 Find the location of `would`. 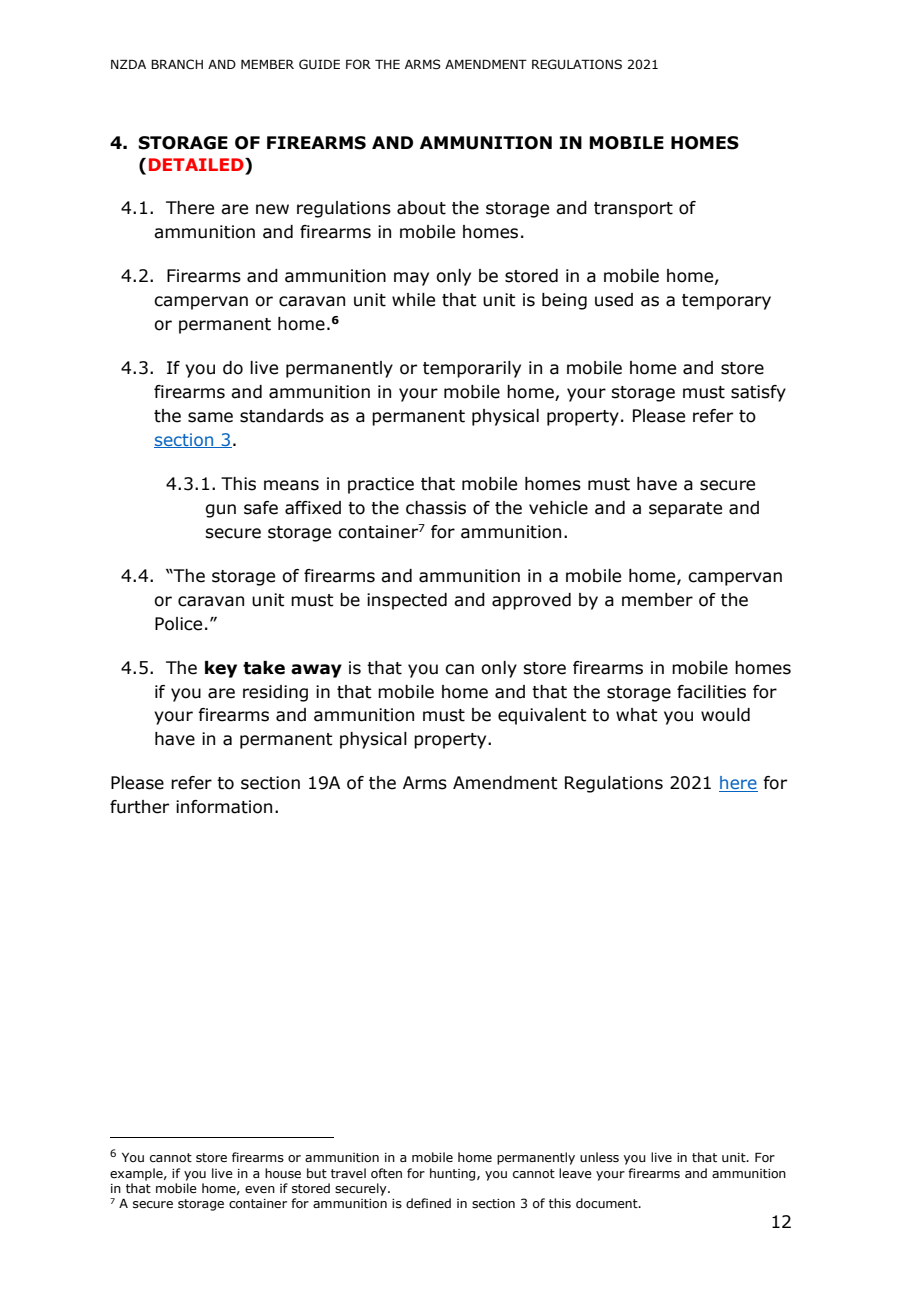

would is located at coordinates (725, 715).
